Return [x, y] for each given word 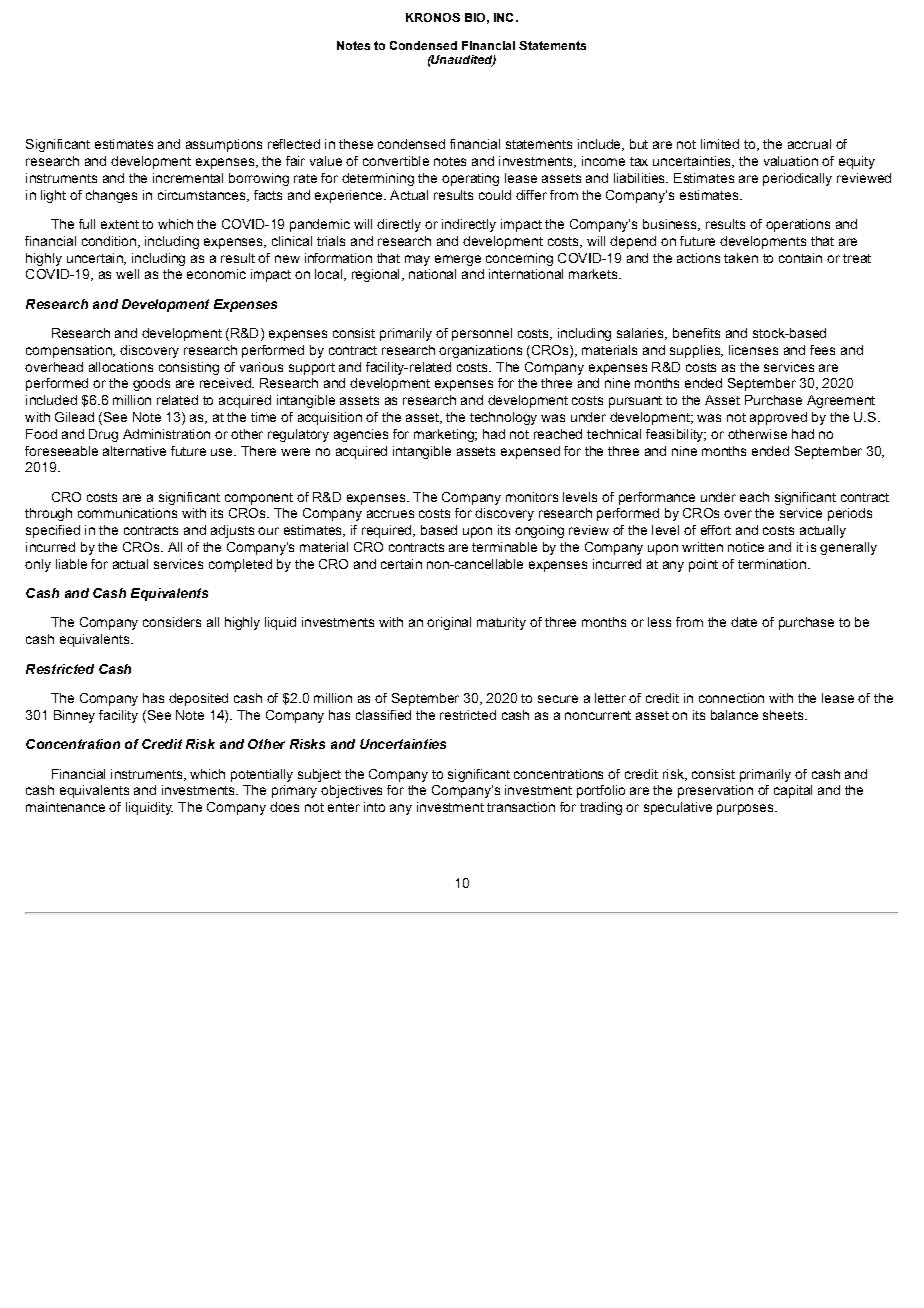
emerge [458, 260]
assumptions [224, 145]
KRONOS [433, 17]
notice [746, 547]
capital [793, 791]
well [127, 274]
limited [720, 144]
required [388, 531]
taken [741, 258]
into [374, 807]
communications [127, 513]
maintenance [65, 807]
